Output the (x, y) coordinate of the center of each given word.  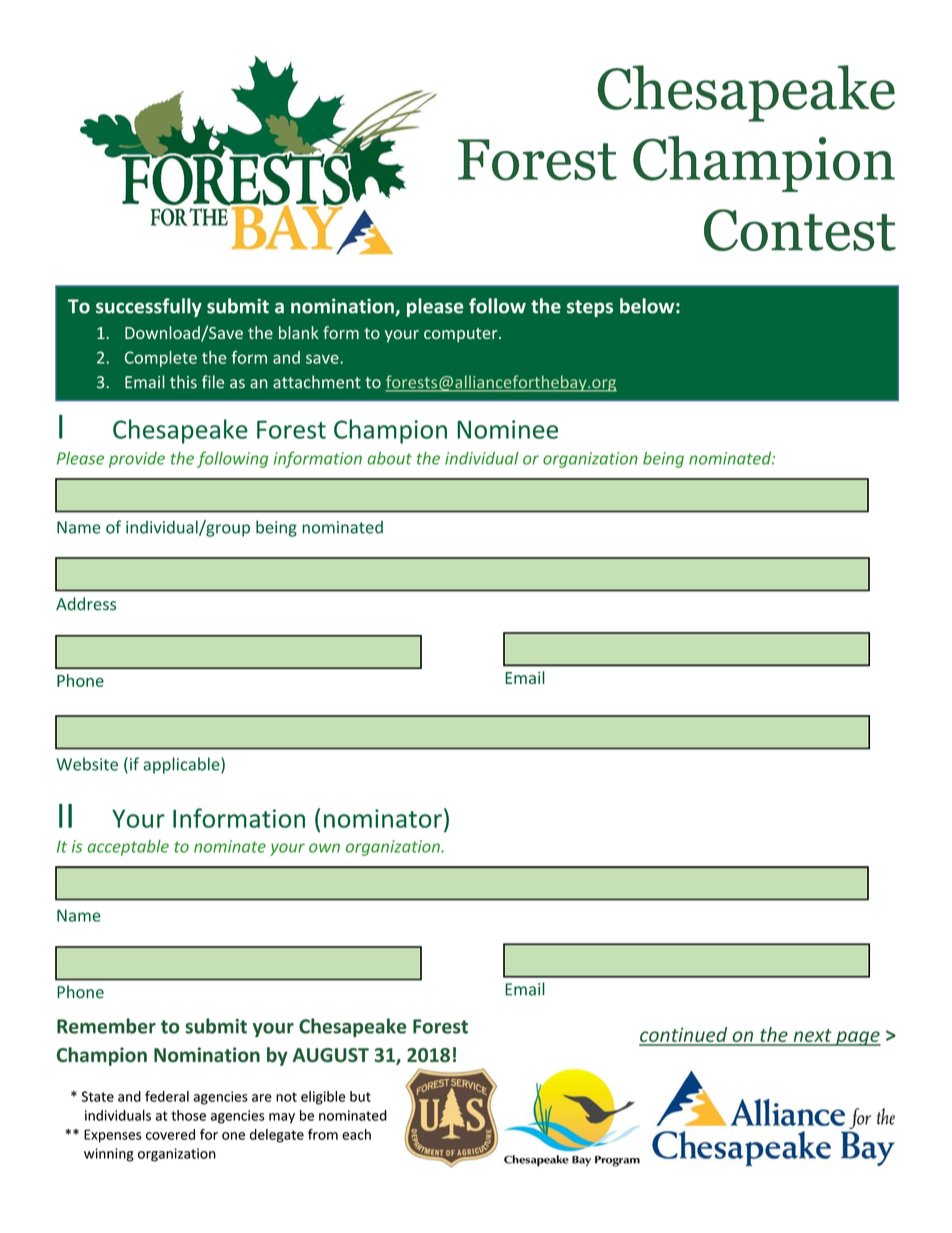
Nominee (507, 429)
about (390, 458)
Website (87, 764)
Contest (800, 230)
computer (462, 335)
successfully (149, 307)
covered (170, 1134)
